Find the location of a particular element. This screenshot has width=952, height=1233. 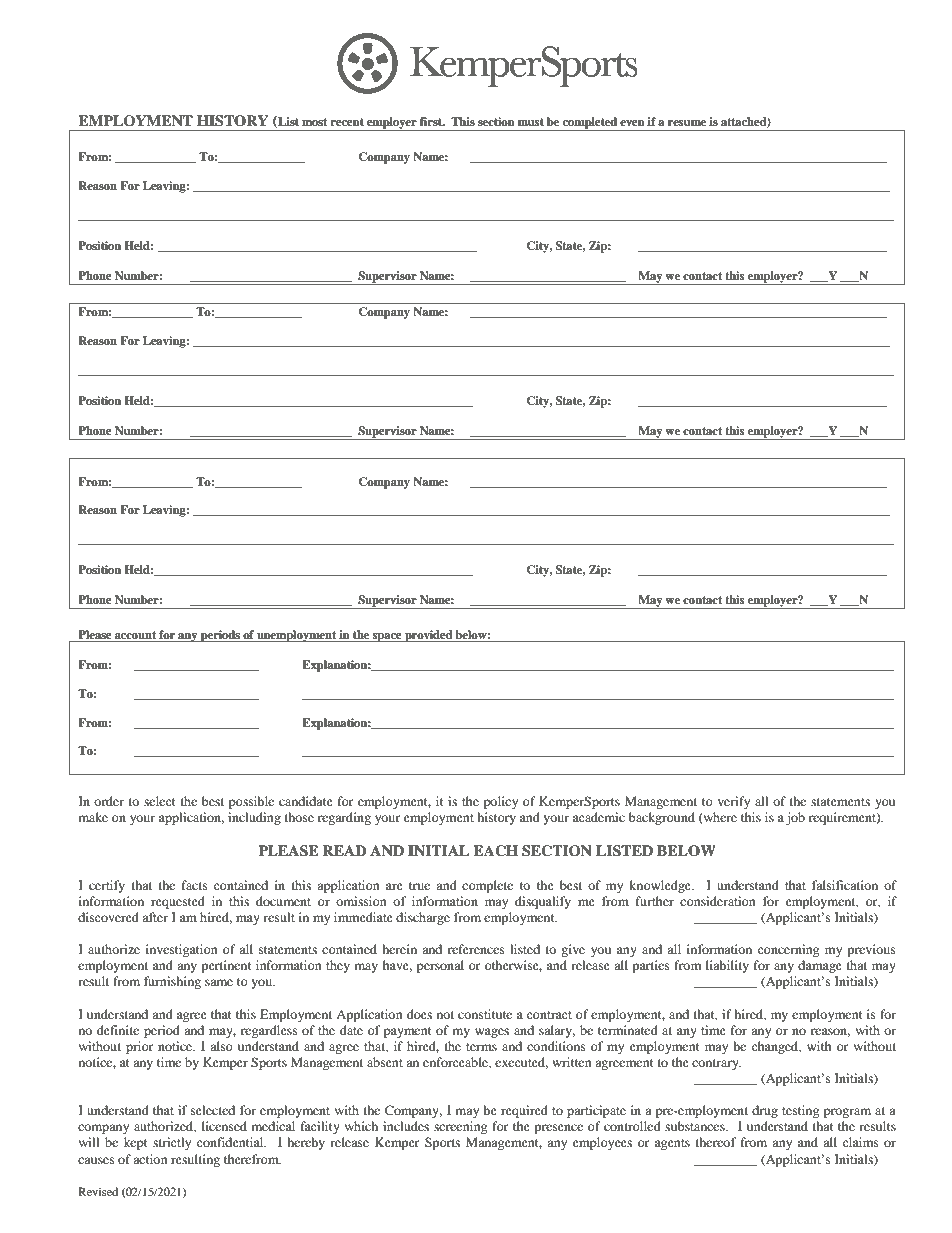

resume is located at coordinates (687, 123).
